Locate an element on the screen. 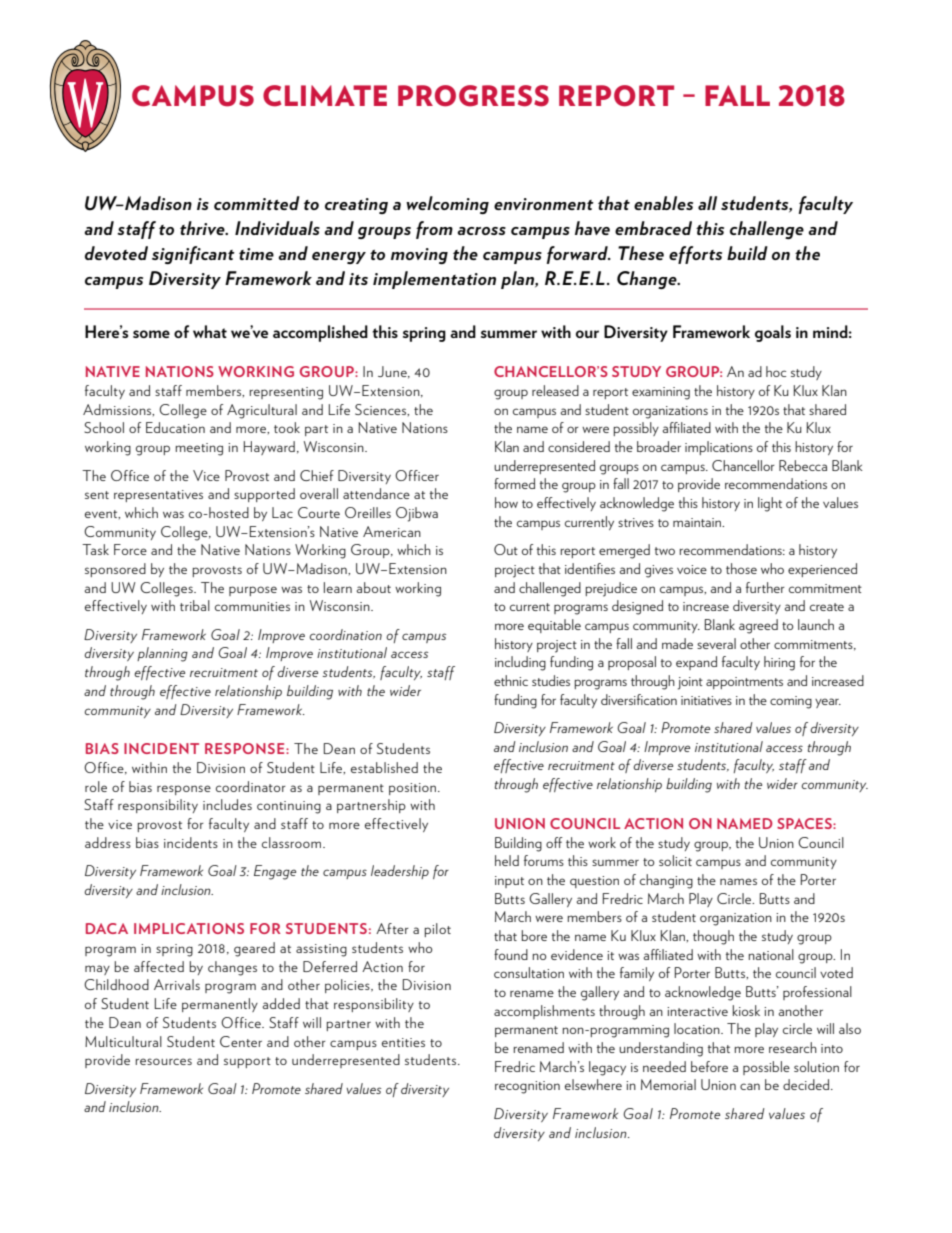 The image size is (952, 1233). equitable is located at coordinates (554, 626).
